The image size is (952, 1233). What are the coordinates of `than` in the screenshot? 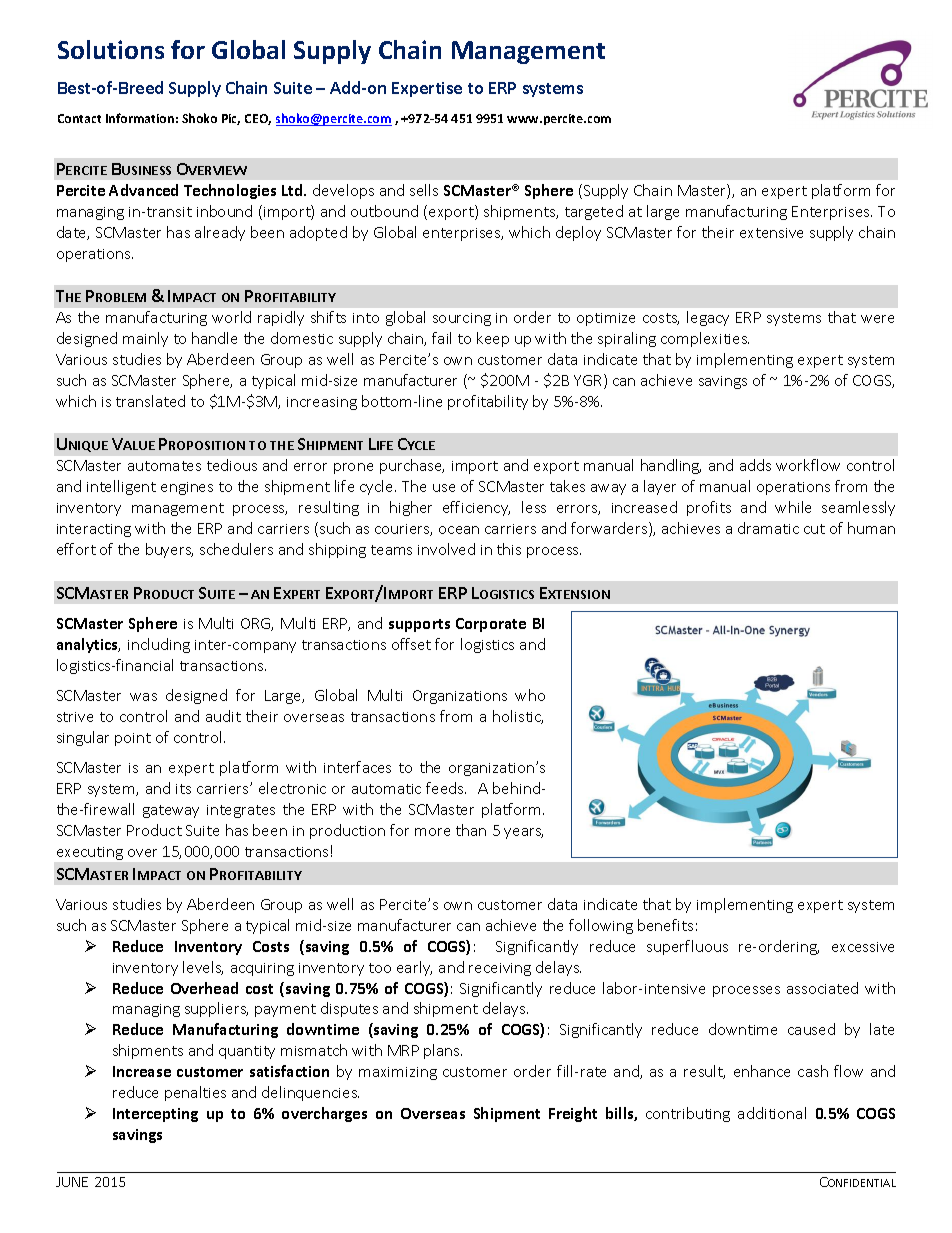 It's located at (471, 830).
